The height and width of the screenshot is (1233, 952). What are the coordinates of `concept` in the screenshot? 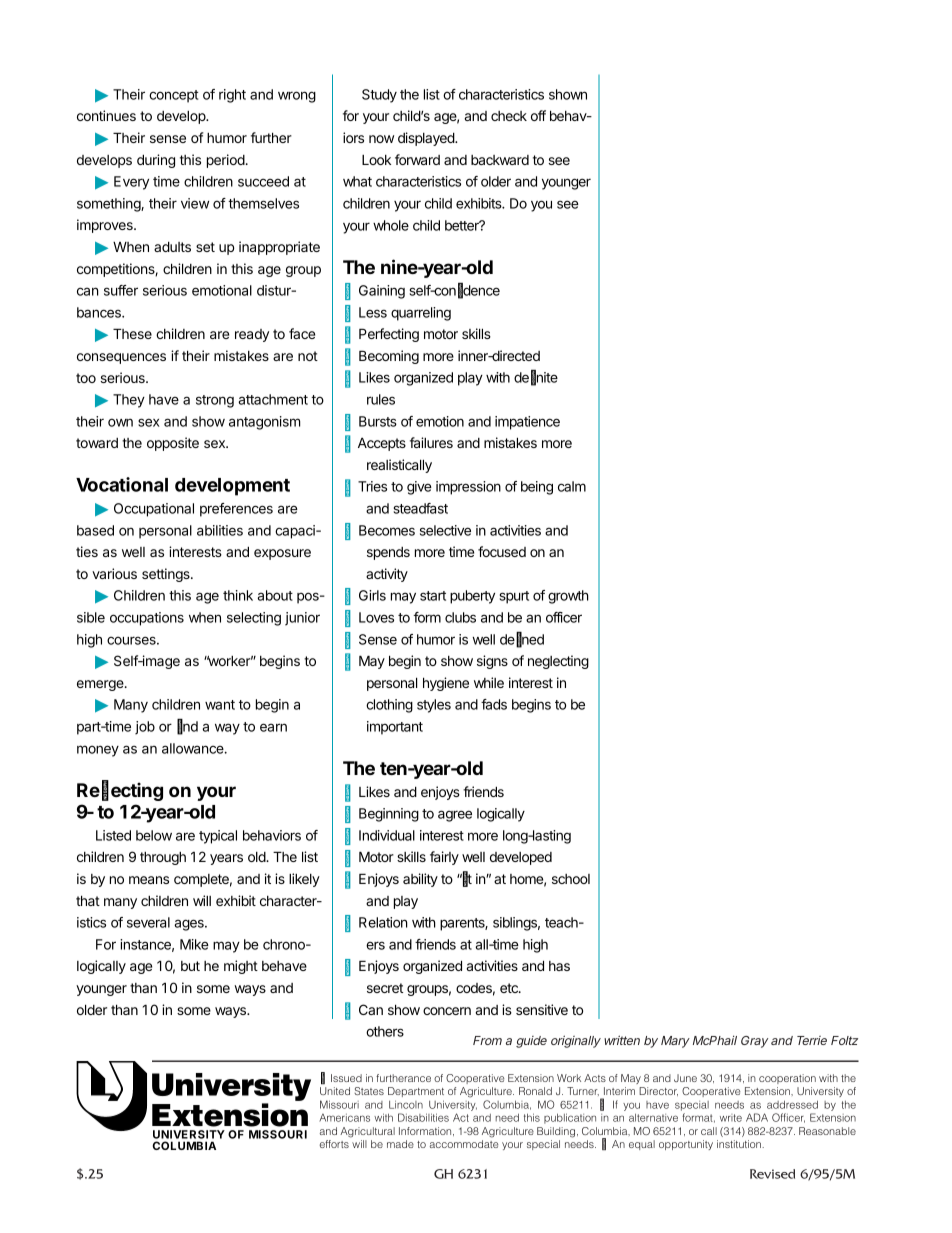 It's located at (173, 96).
